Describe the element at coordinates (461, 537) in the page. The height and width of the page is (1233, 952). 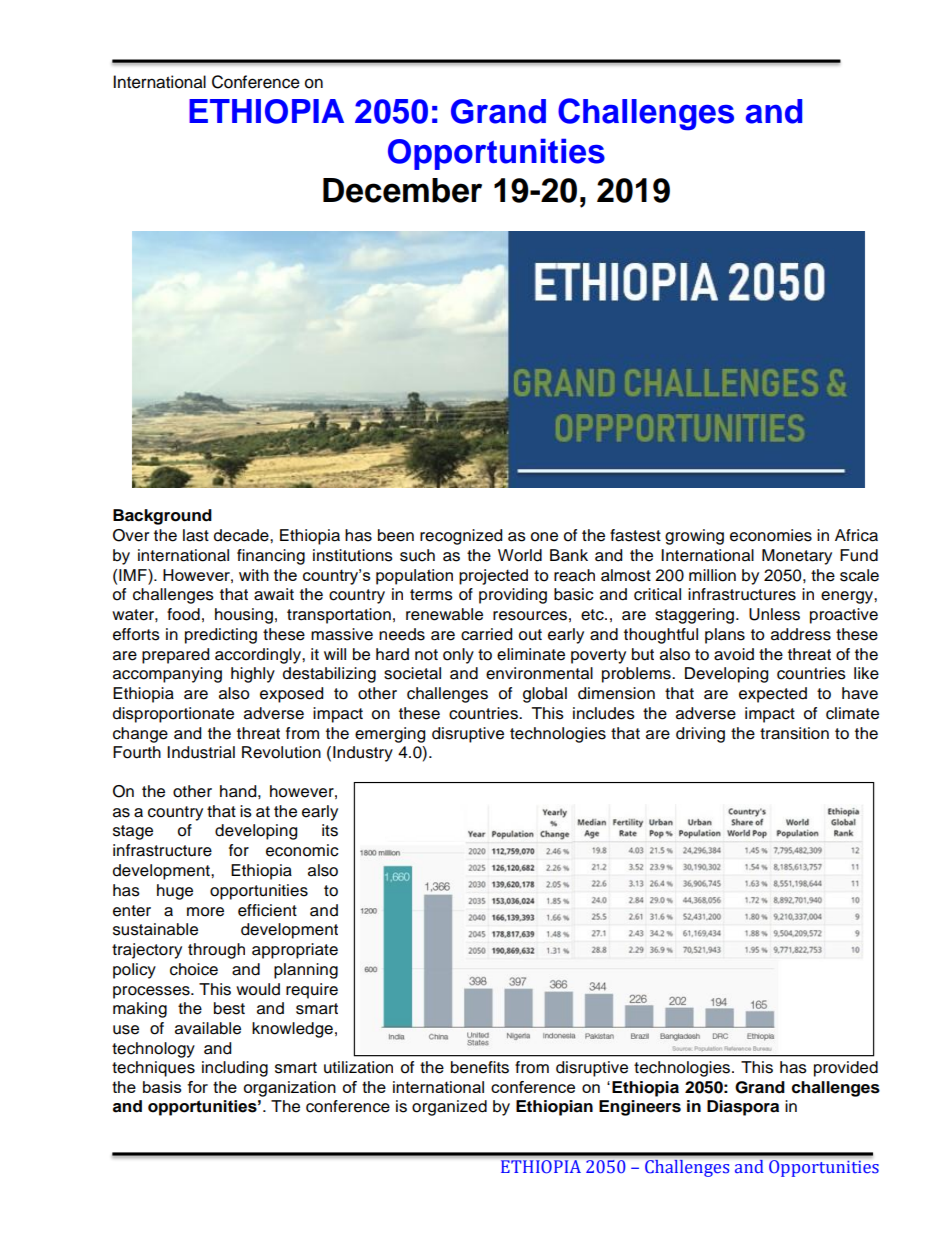
I see `recognized` at that location.
